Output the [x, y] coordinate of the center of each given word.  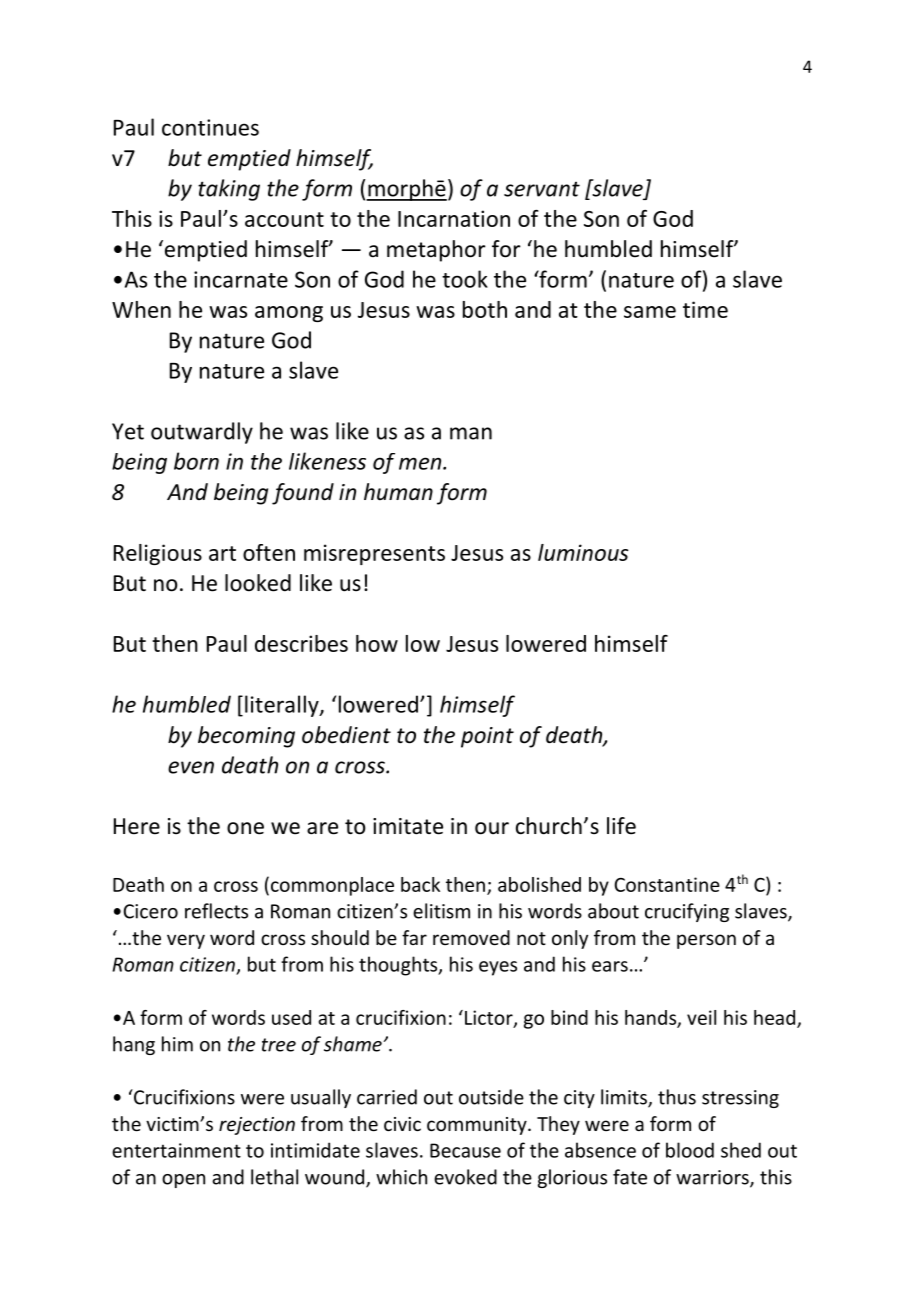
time [705, 309]
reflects [216, 911]
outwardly [202, 433]
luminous [583, 552]
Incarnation [454, 218]
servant [542, 189]
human [398, 492]
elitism [441, 911]
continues [210, 127]
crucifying [687, 912]
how [377, 643]
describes [301, 643]
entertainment [176, 1150]
